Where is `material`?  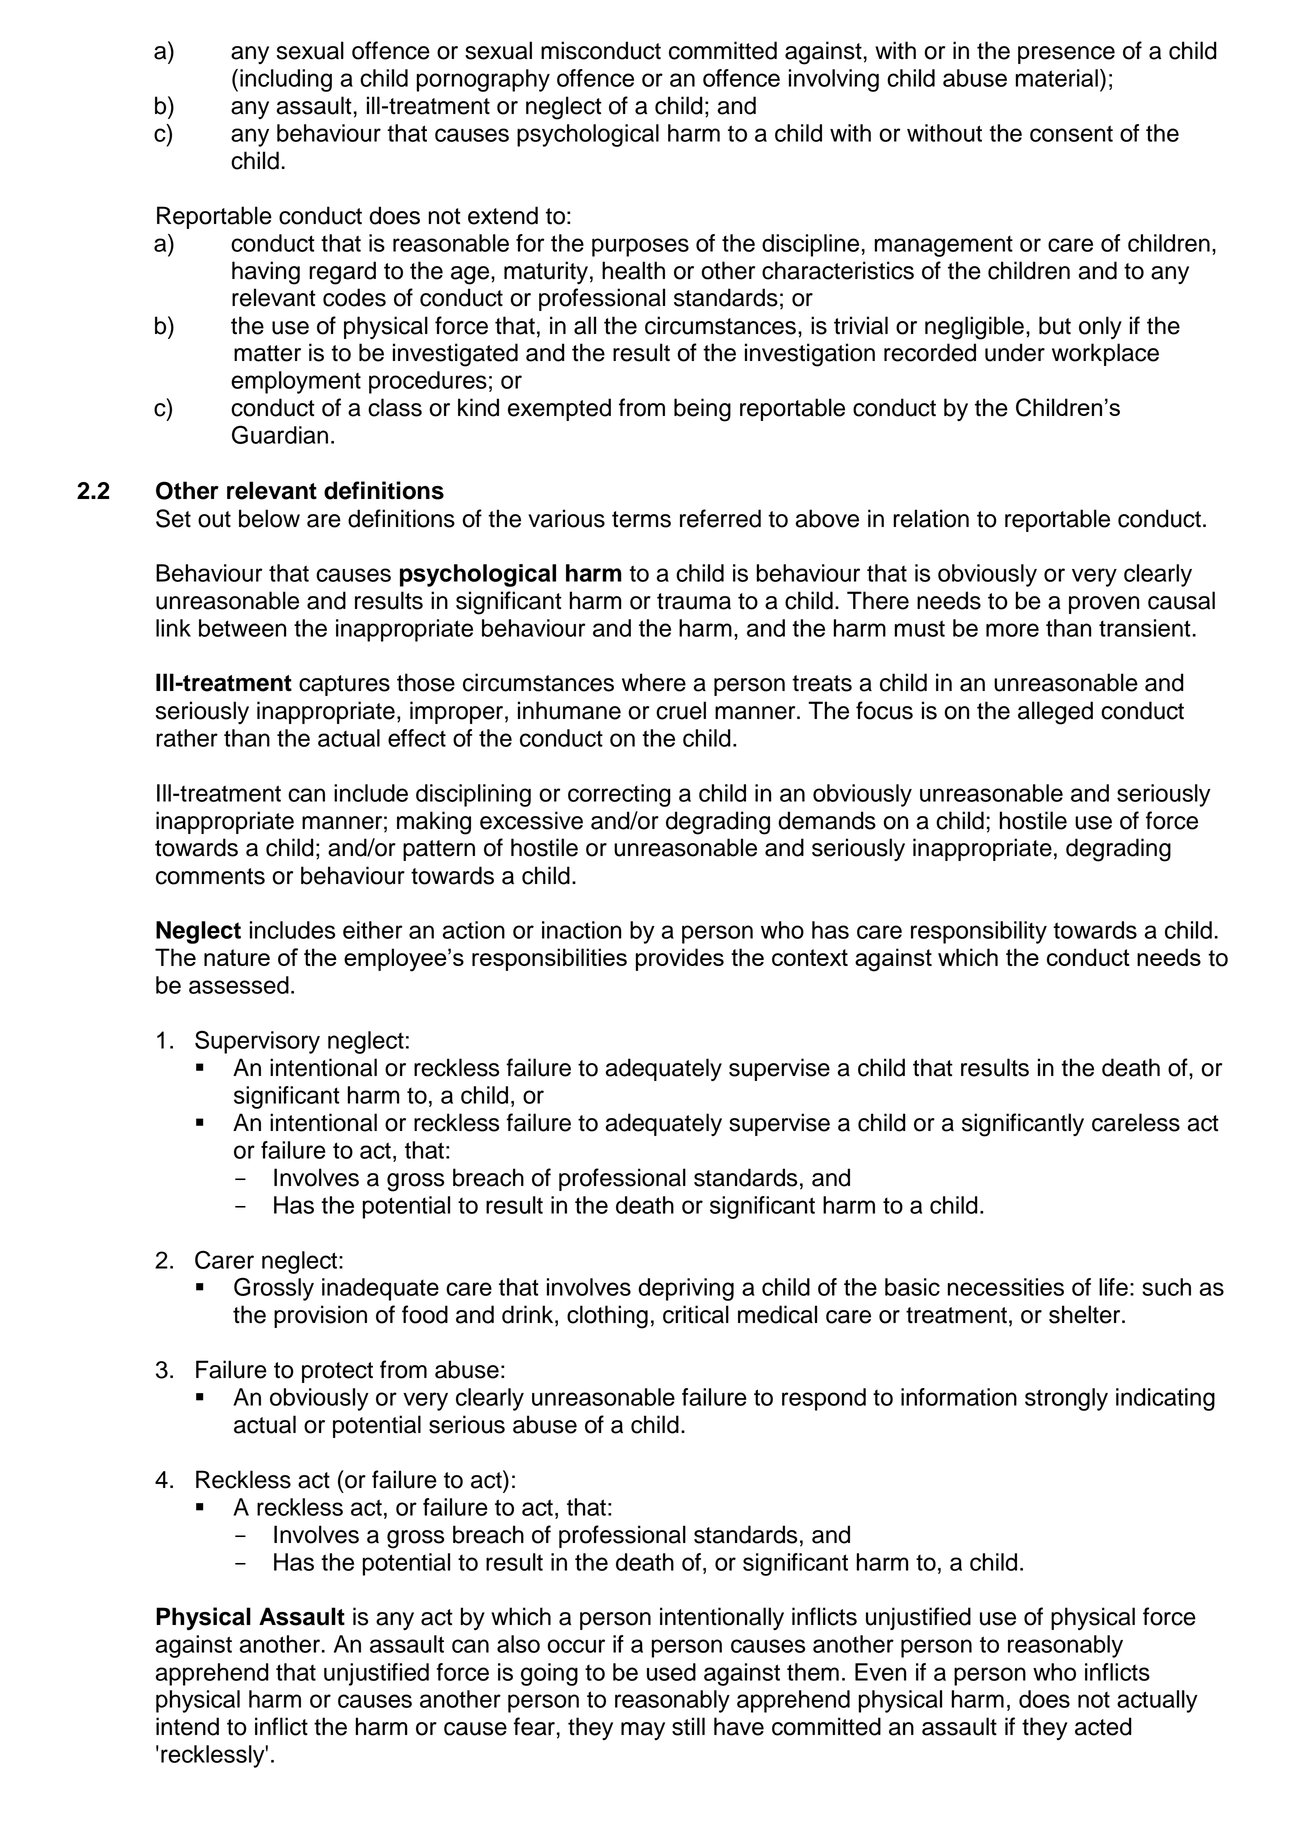
material is located at coordinates (1056, 78).
